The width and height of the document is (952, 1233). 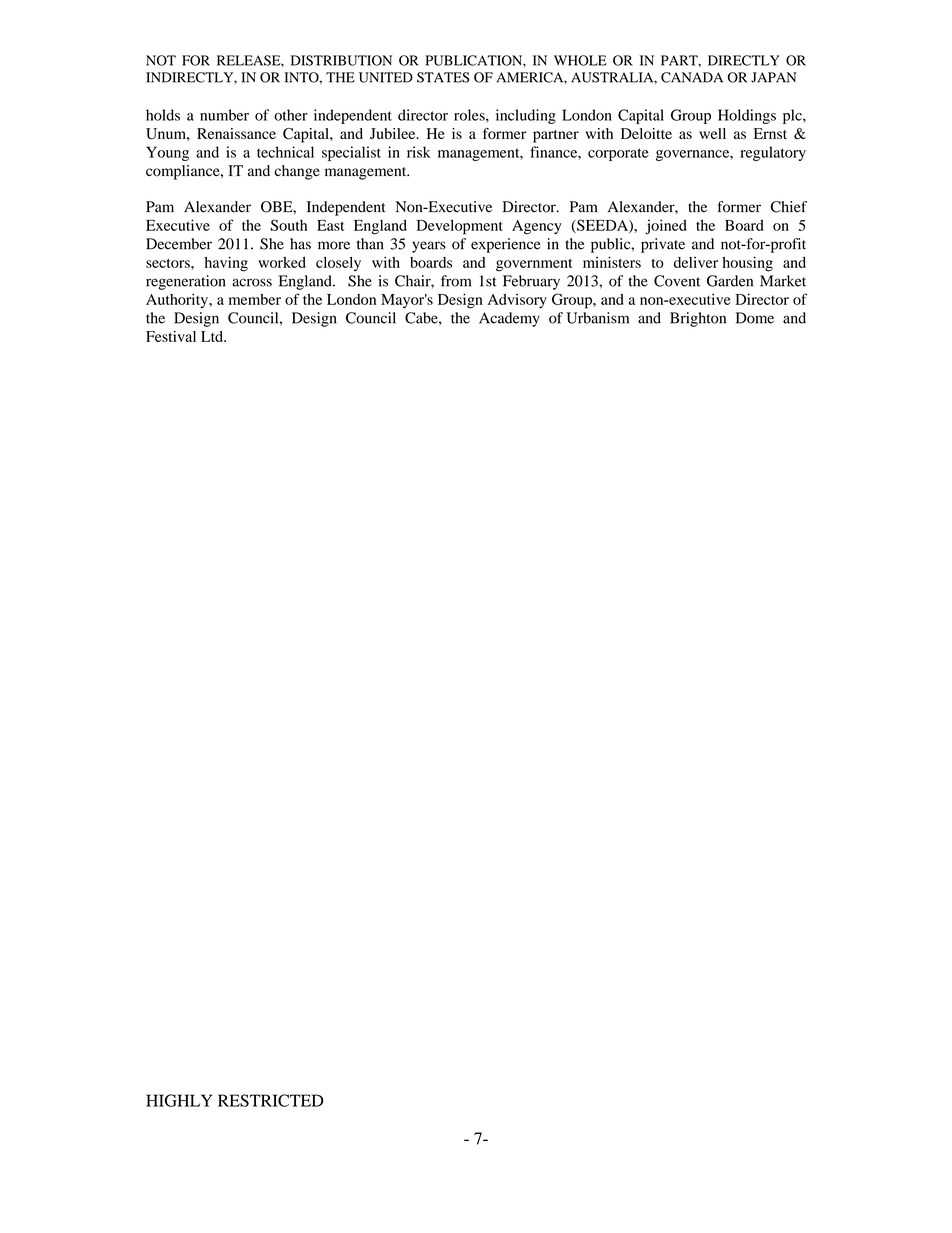 I want to click on Academy, so click(x=509, y=319).
